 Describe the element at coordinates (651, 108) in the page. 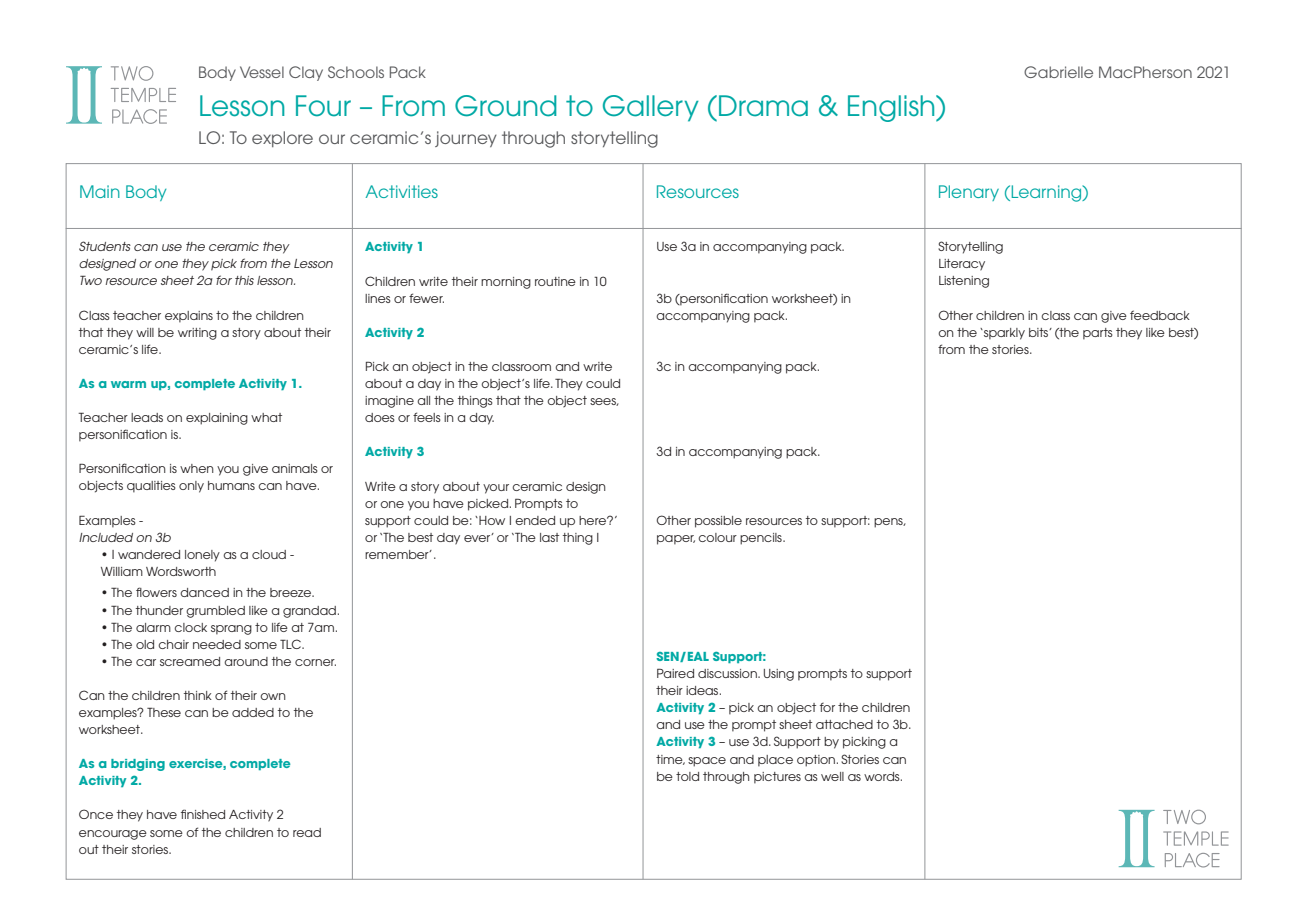

I see `Gallery` at that location.
